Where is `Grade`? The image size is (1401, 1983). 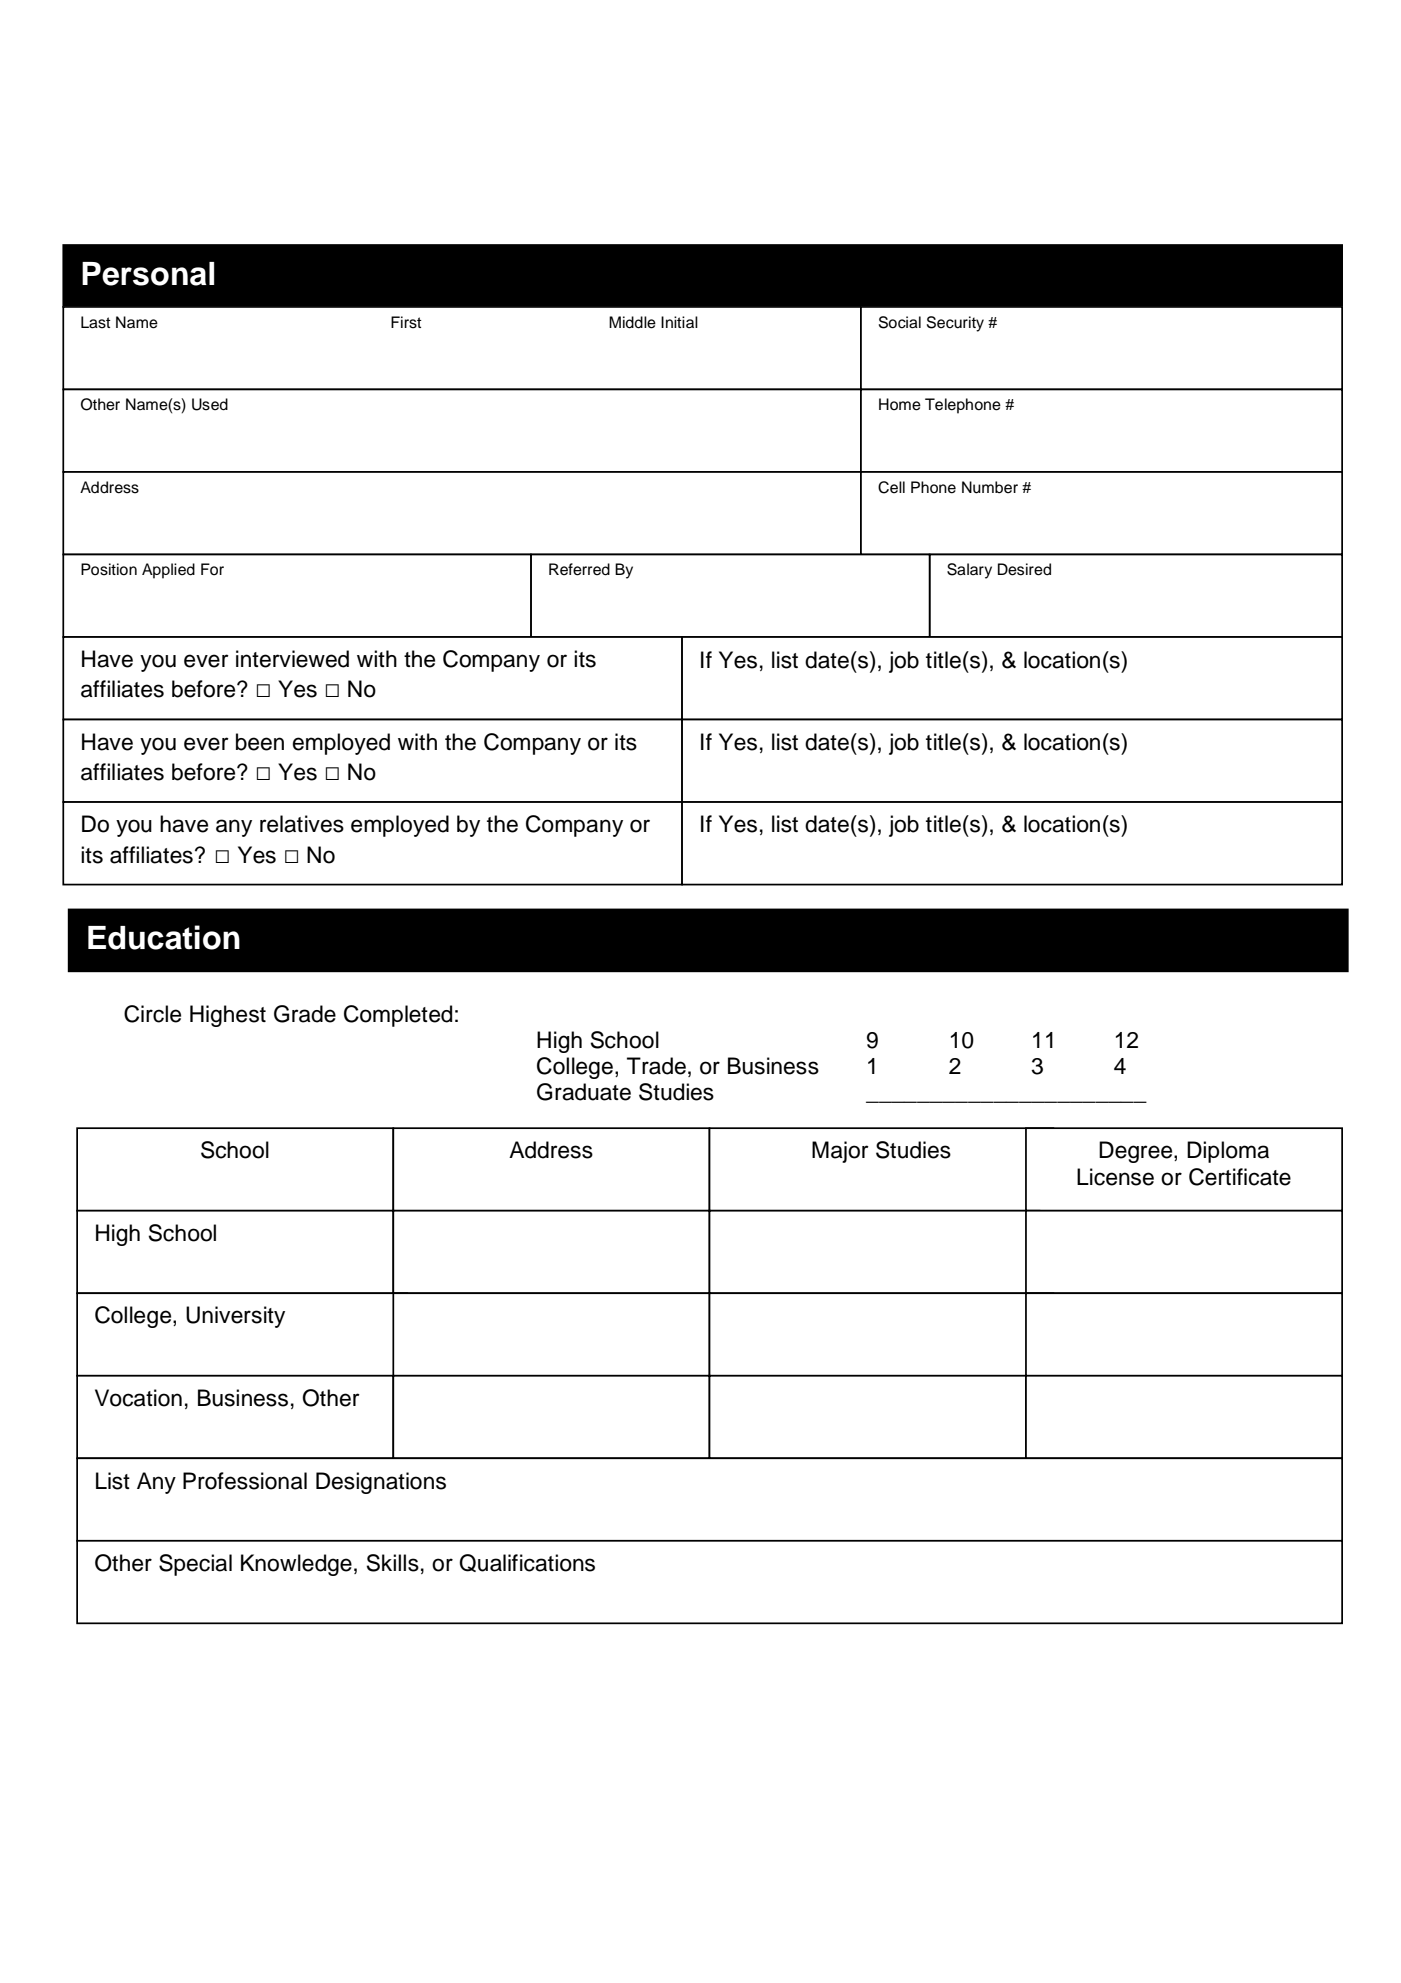
Grade is located at coordinates (305, 1014).
